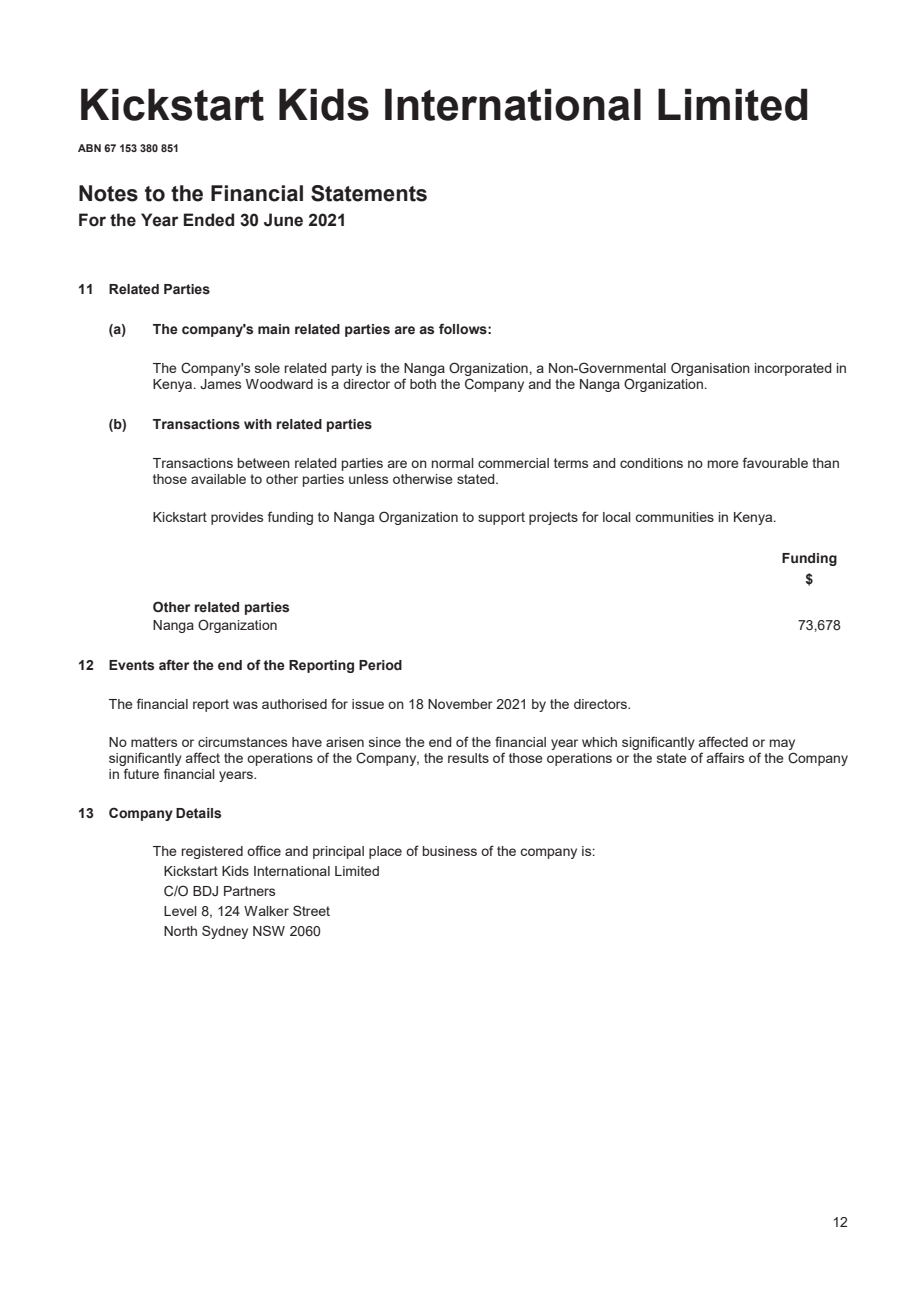 This page has width=924, height=1308. What do you see at coordinates (423, 384) in the page?
I see `both` at bounding box center [423, 384].
